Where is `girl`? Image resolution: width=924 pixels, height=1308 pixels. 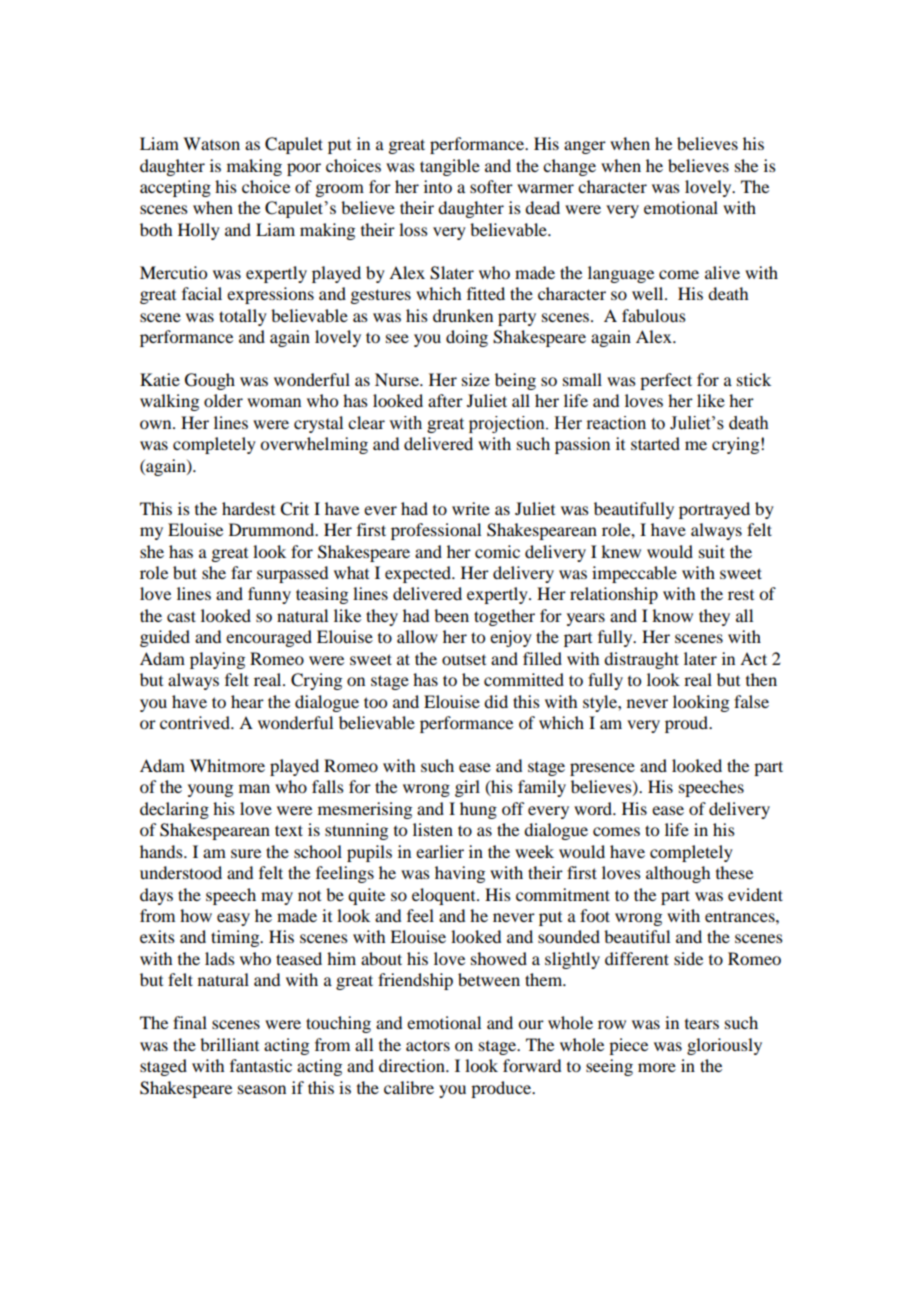 girl is located at coordinates (467, 788).
